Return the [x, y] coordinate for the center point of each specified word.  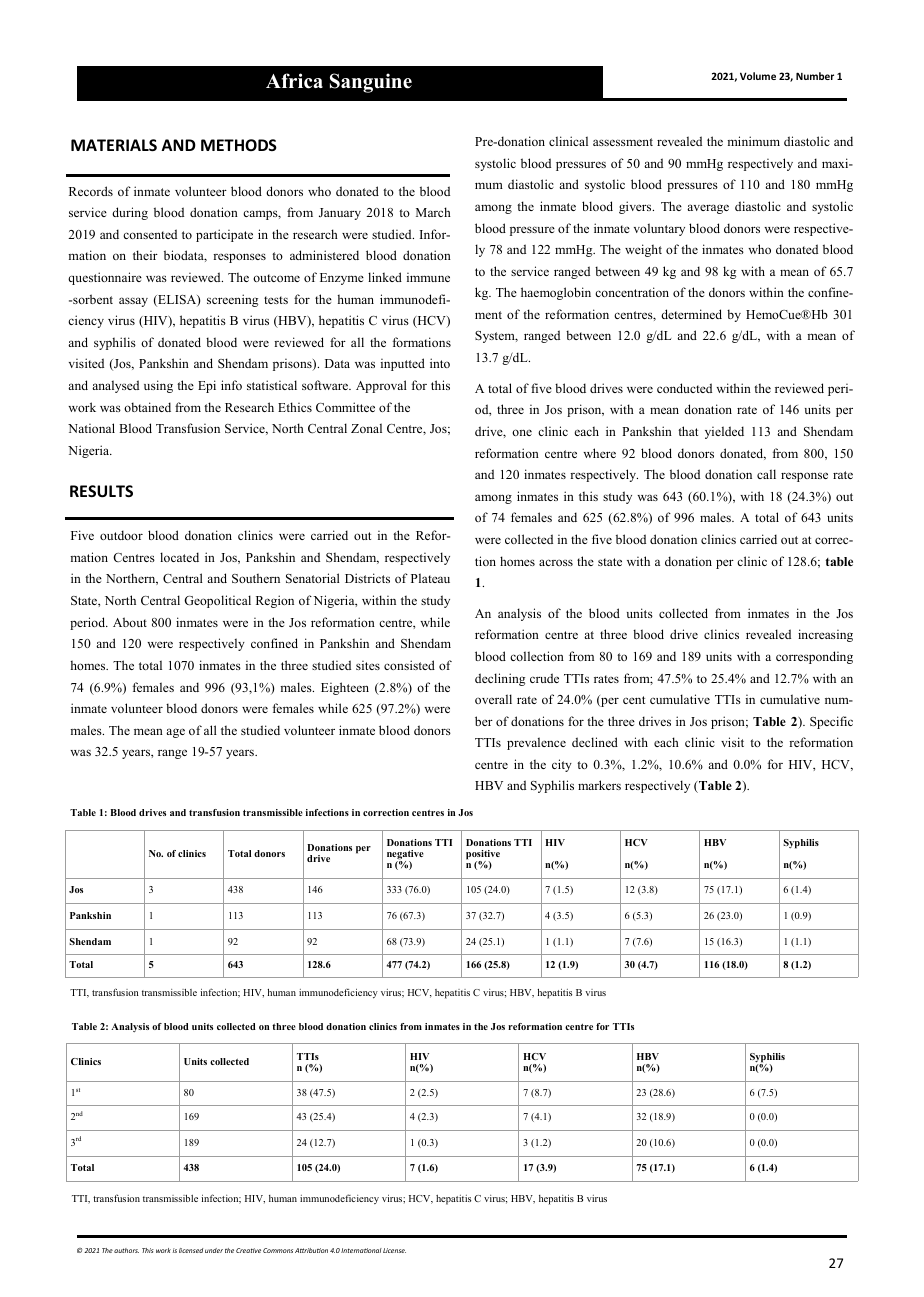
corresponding [814, 657]
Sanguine [371, 83]
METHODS [239, 145]
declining [500, 679]
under [214, 1250]
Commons [278, 1250]
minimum [753, 141]
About [130, 622]
